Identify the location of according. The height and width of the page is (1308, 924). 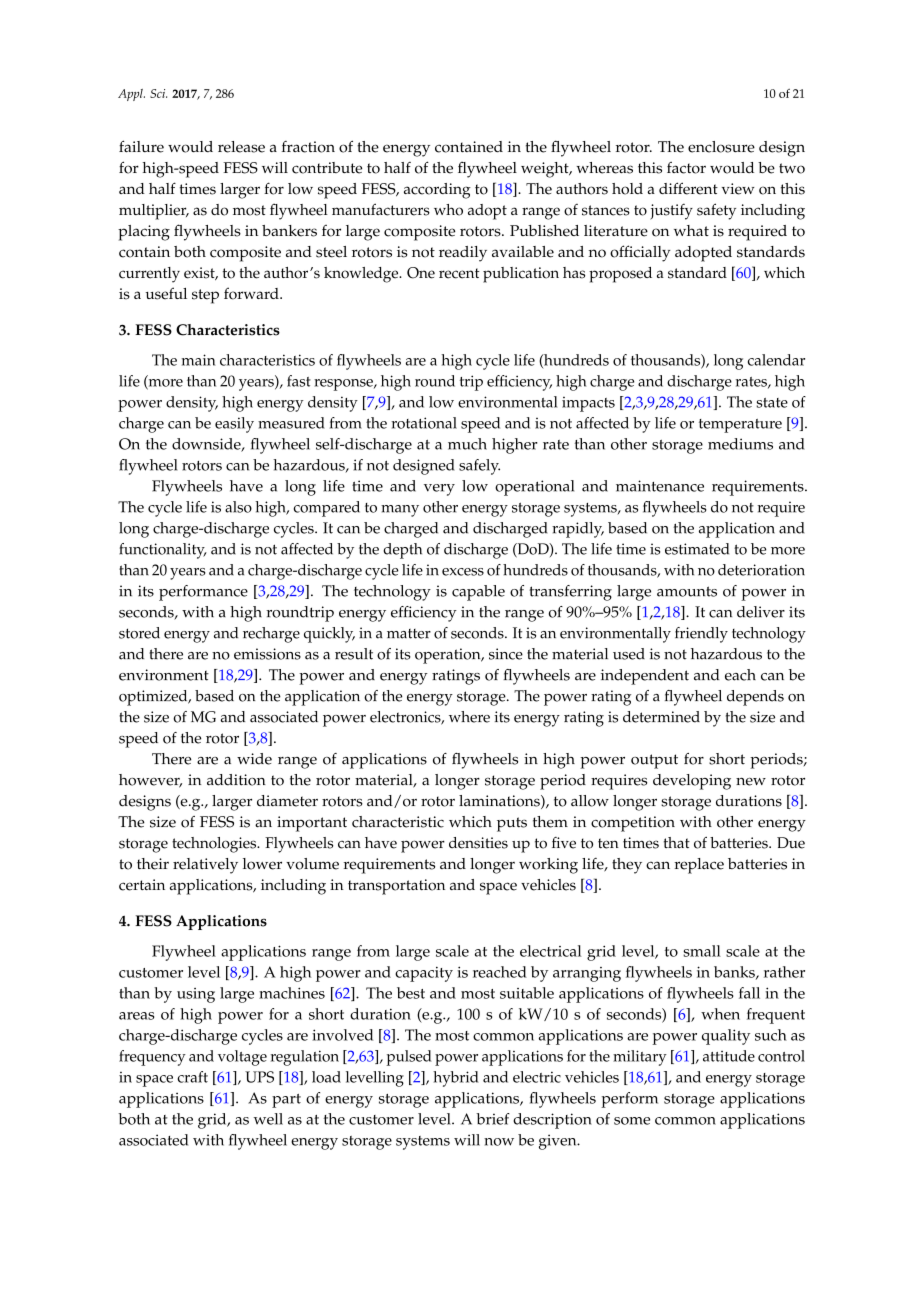
(437, 191).
